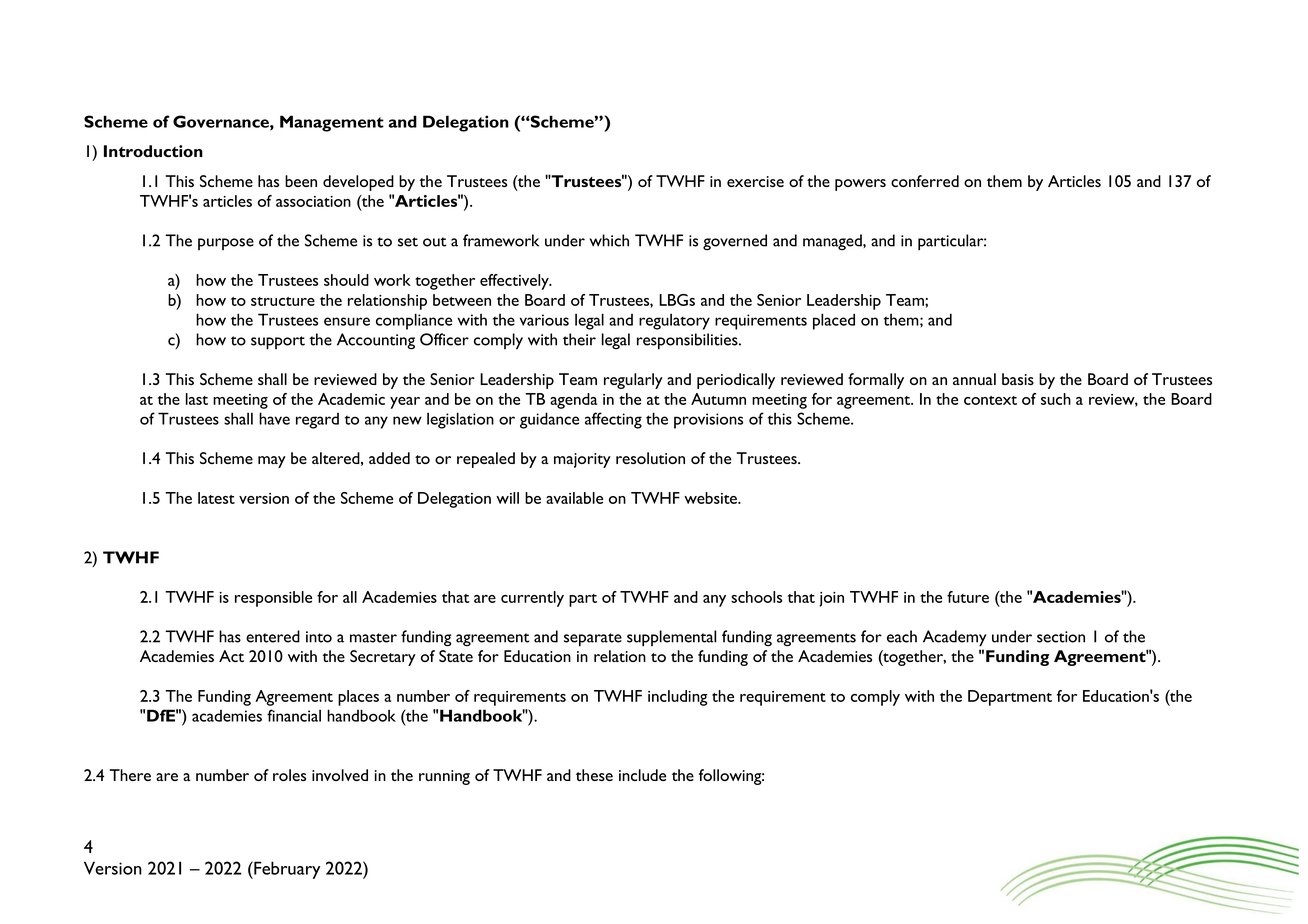 The height and width of the document is (924, 1308). What do you see at coordinates (153, 151) in the document?
I see `Introduction` at bounding box center [153, 151].
